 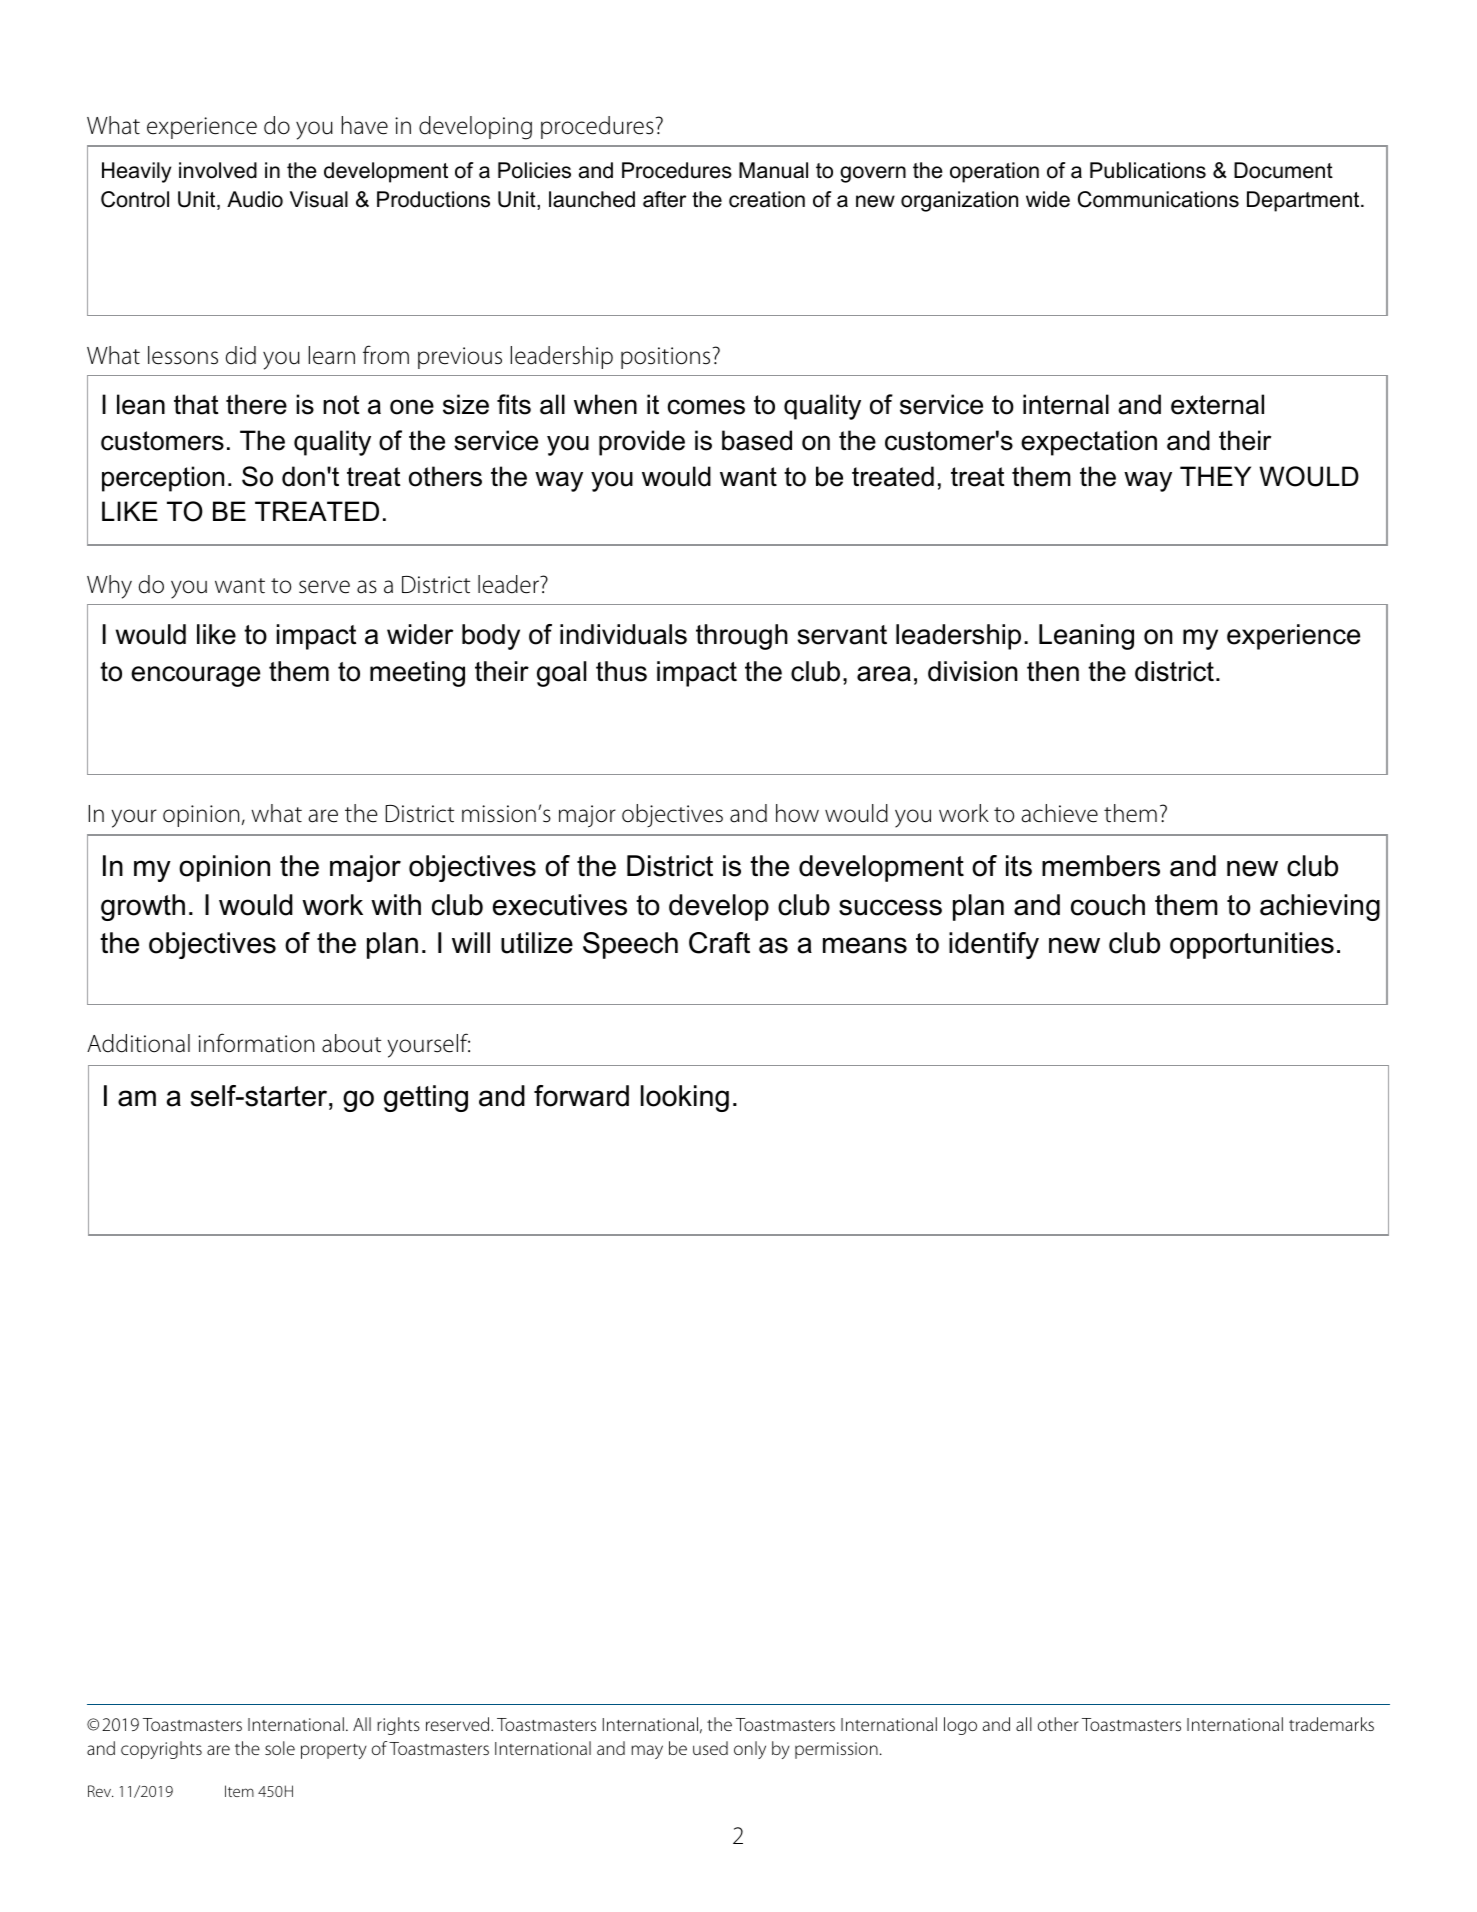 I want to click on information, so click(x=256, y=1043).
